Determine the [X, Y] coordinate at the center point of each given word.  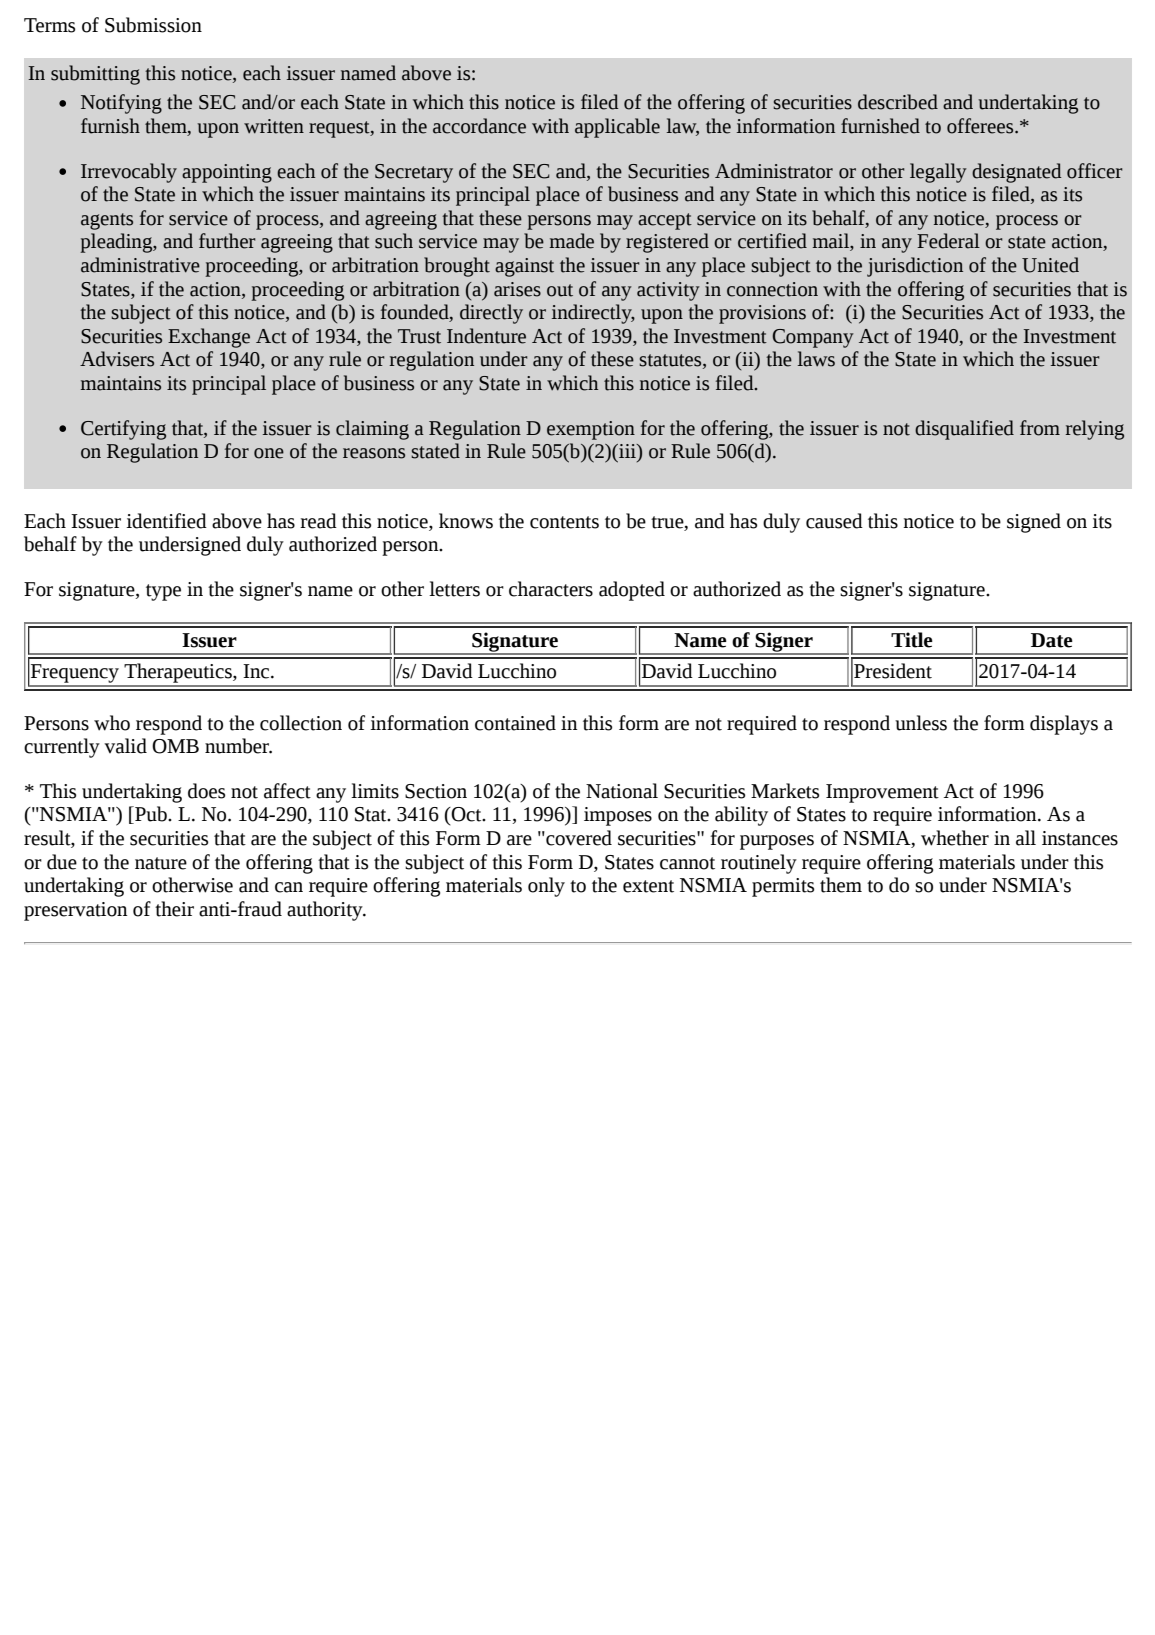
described [898, 102]
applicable [617, 128]
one [269, 453]
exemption [591, 430]
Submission [153, 25]
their [174, 909]
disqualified [964, 430]
